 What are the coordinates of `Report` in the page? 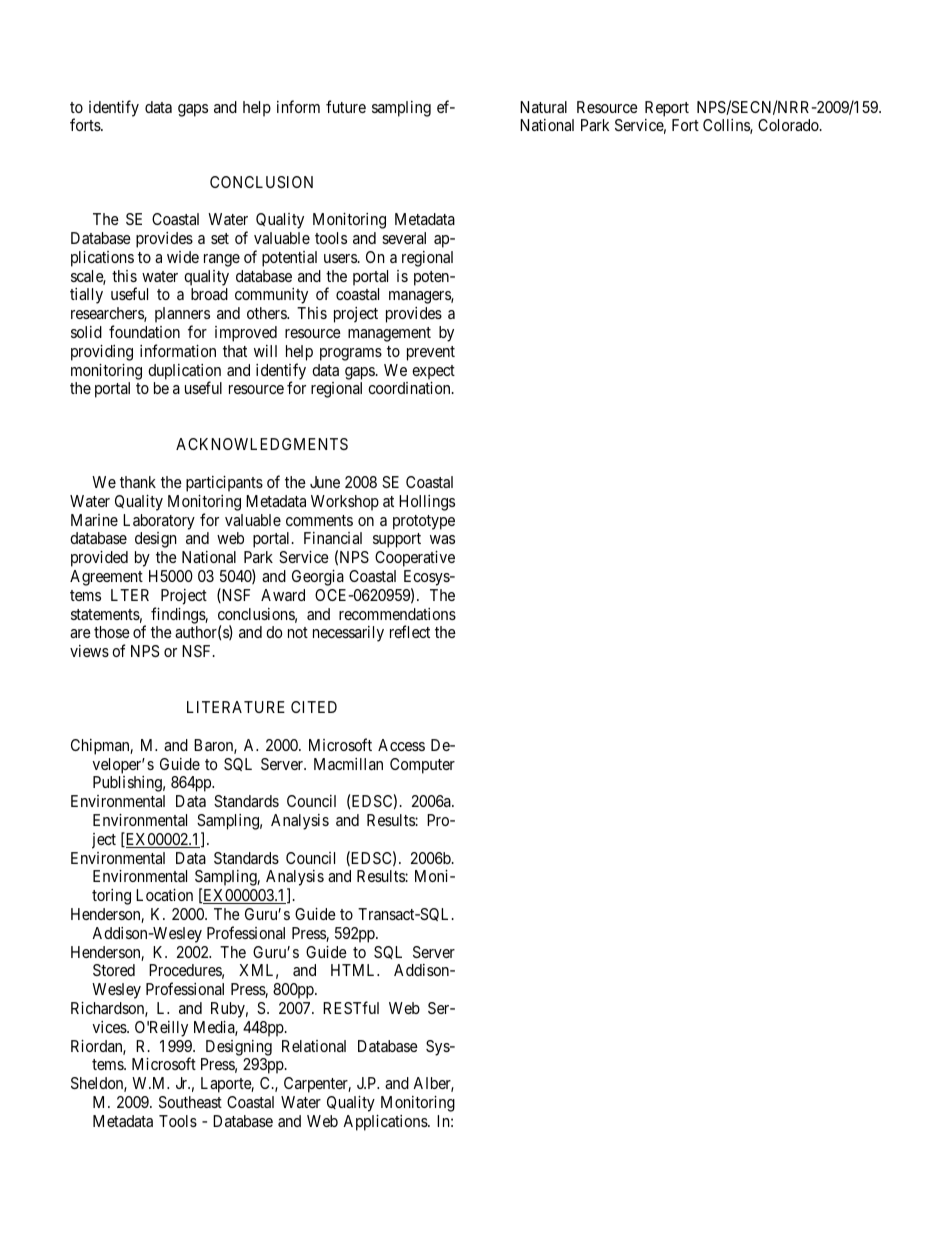 It's located at (667, 109).
